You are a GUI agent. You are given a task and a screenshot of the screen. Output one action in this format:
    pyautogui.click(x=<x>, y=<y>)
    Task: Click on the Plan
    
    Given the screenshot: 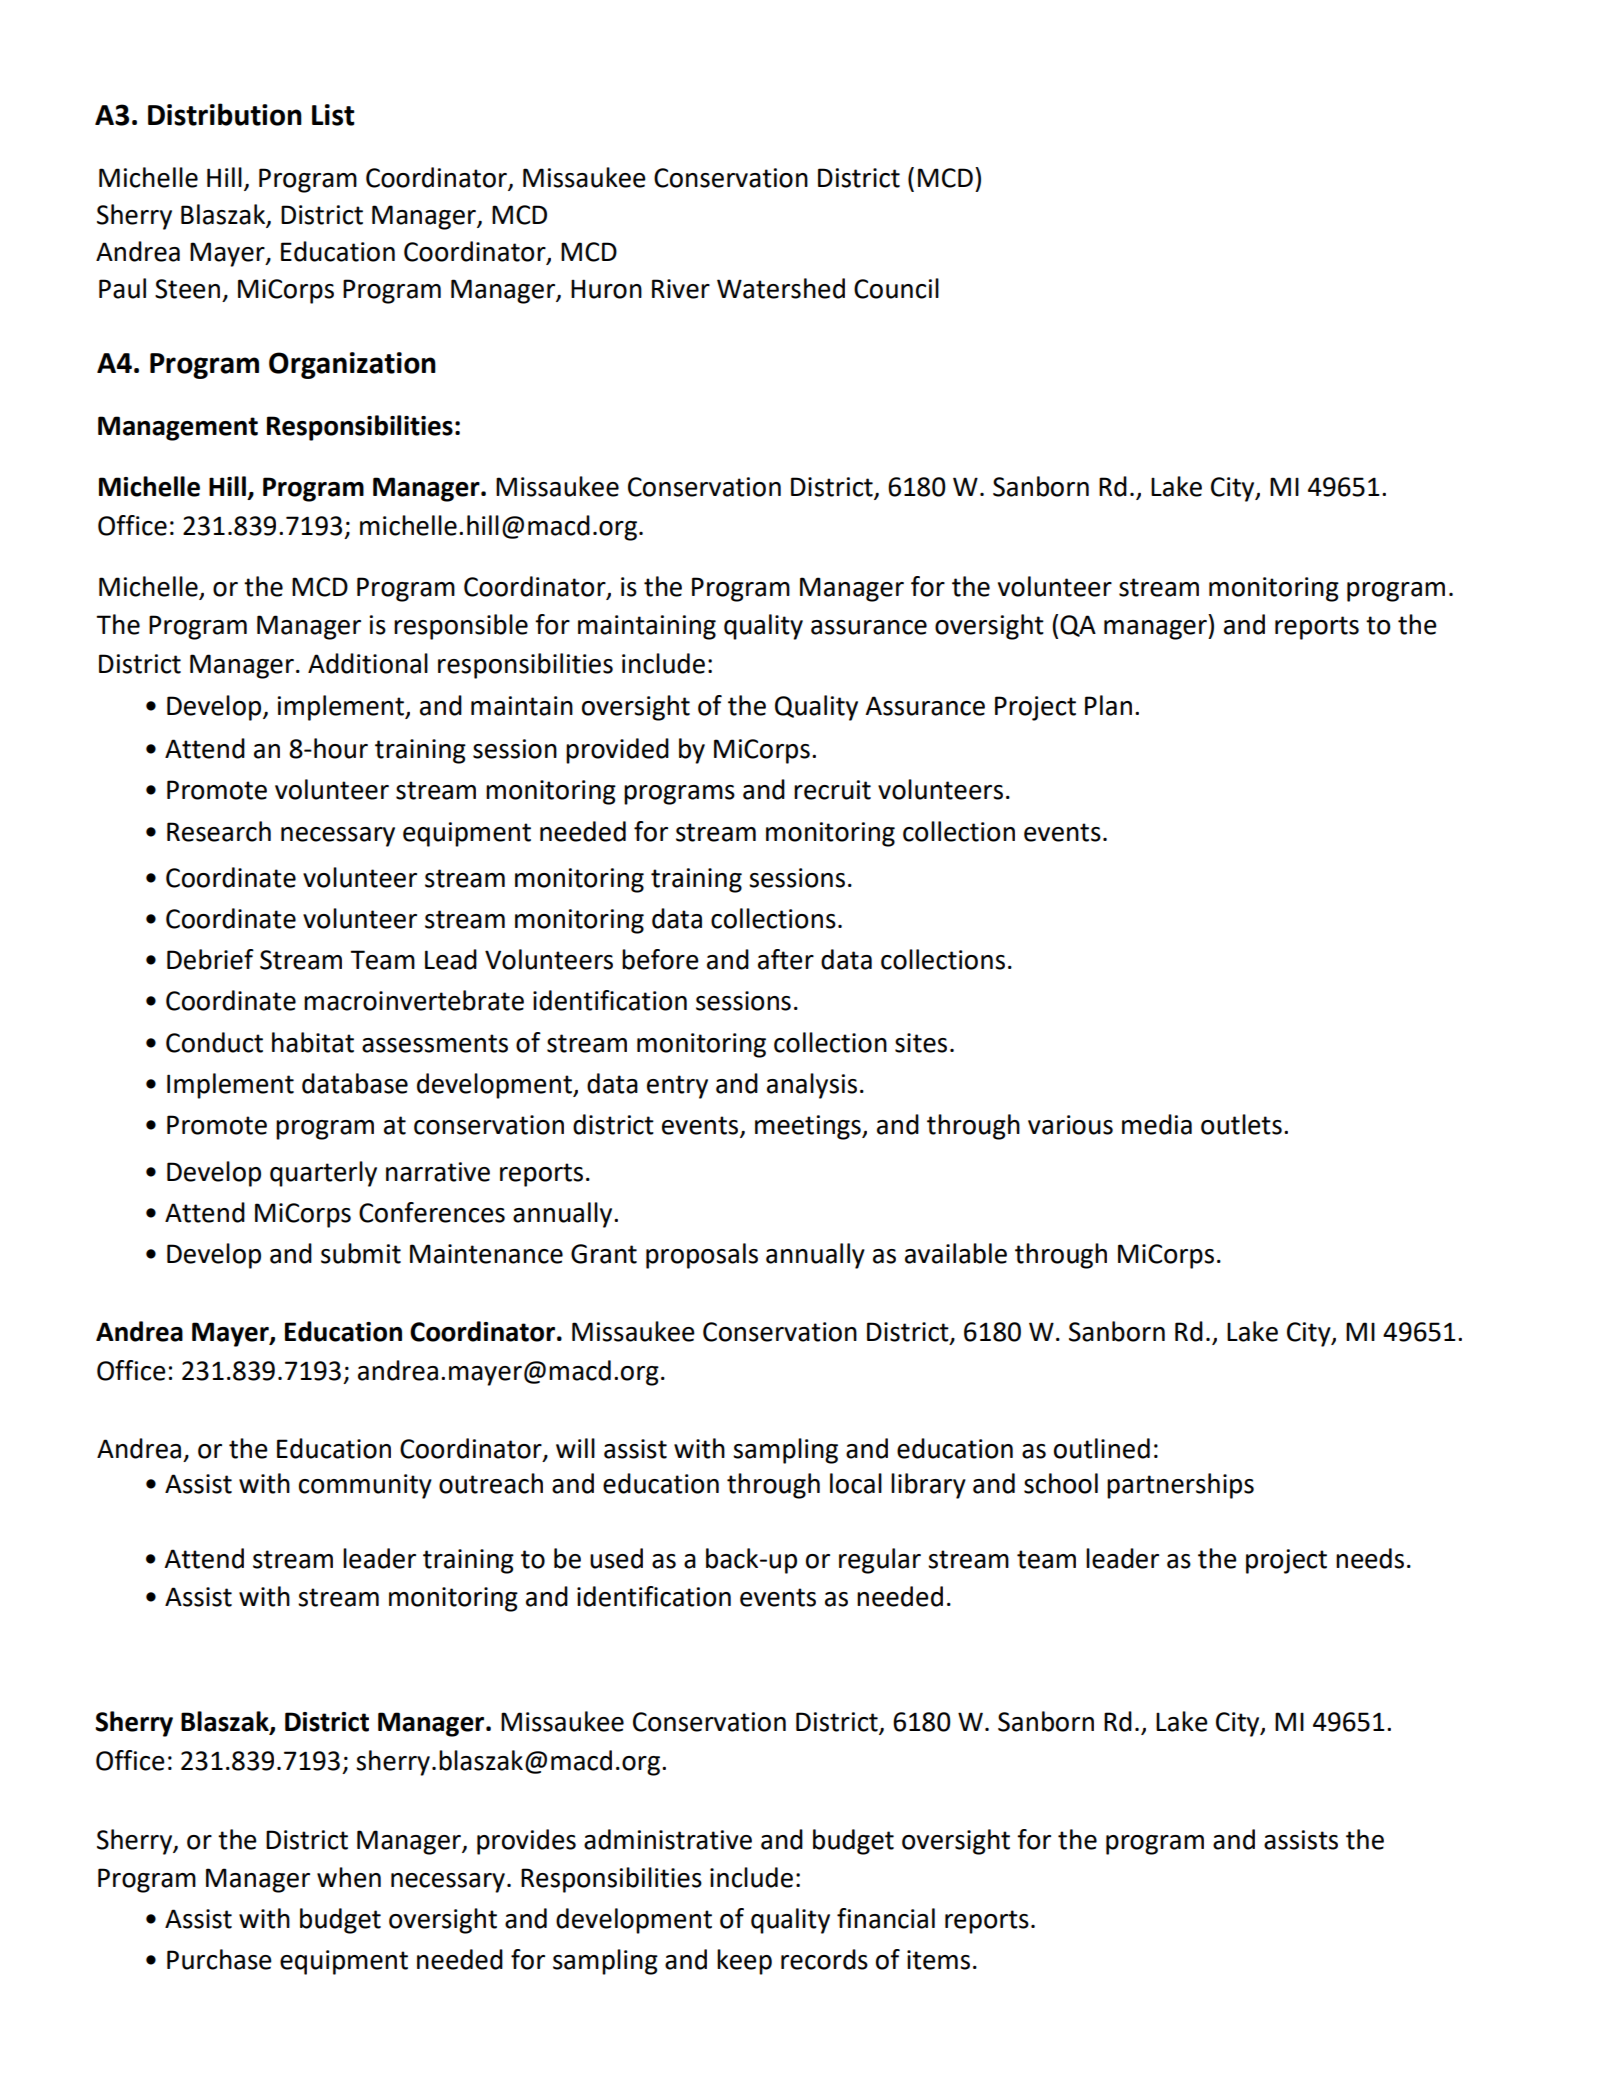 What is the action you would take?
    pyautogui.click(x=1108, y=705)
